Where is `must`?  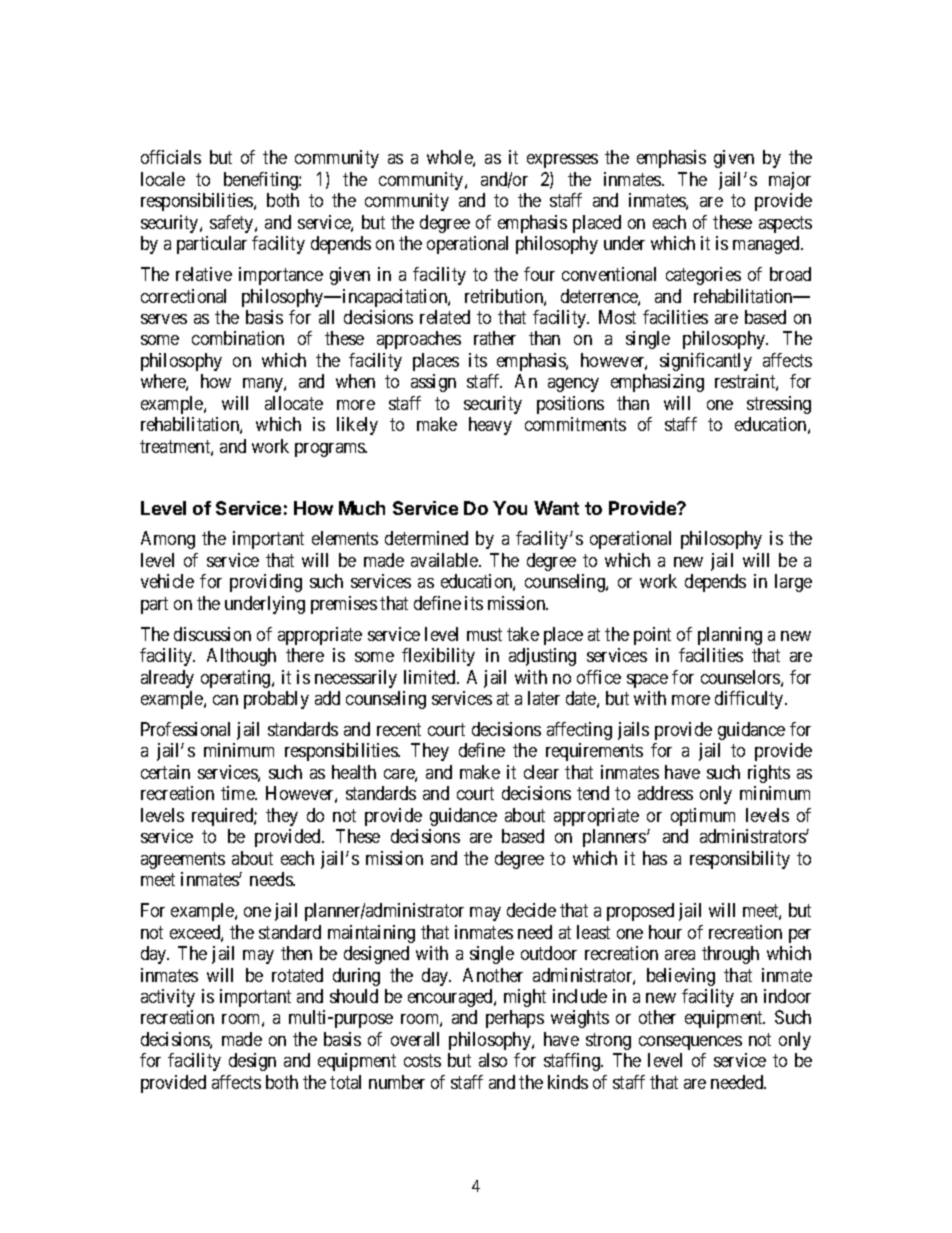 must is located at coordinates (484, 634).
